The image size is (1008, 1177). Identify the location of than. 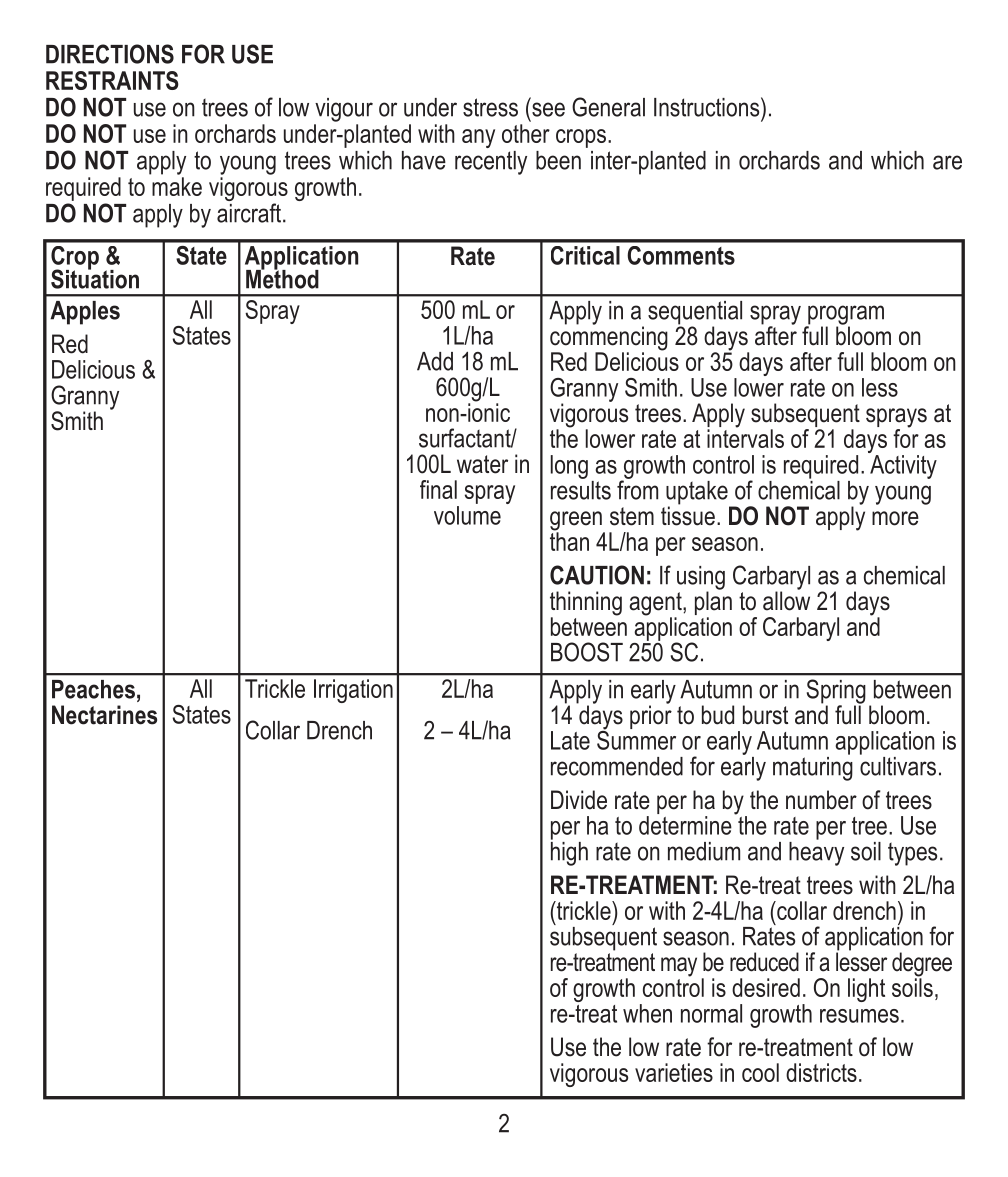
(569, 540).
